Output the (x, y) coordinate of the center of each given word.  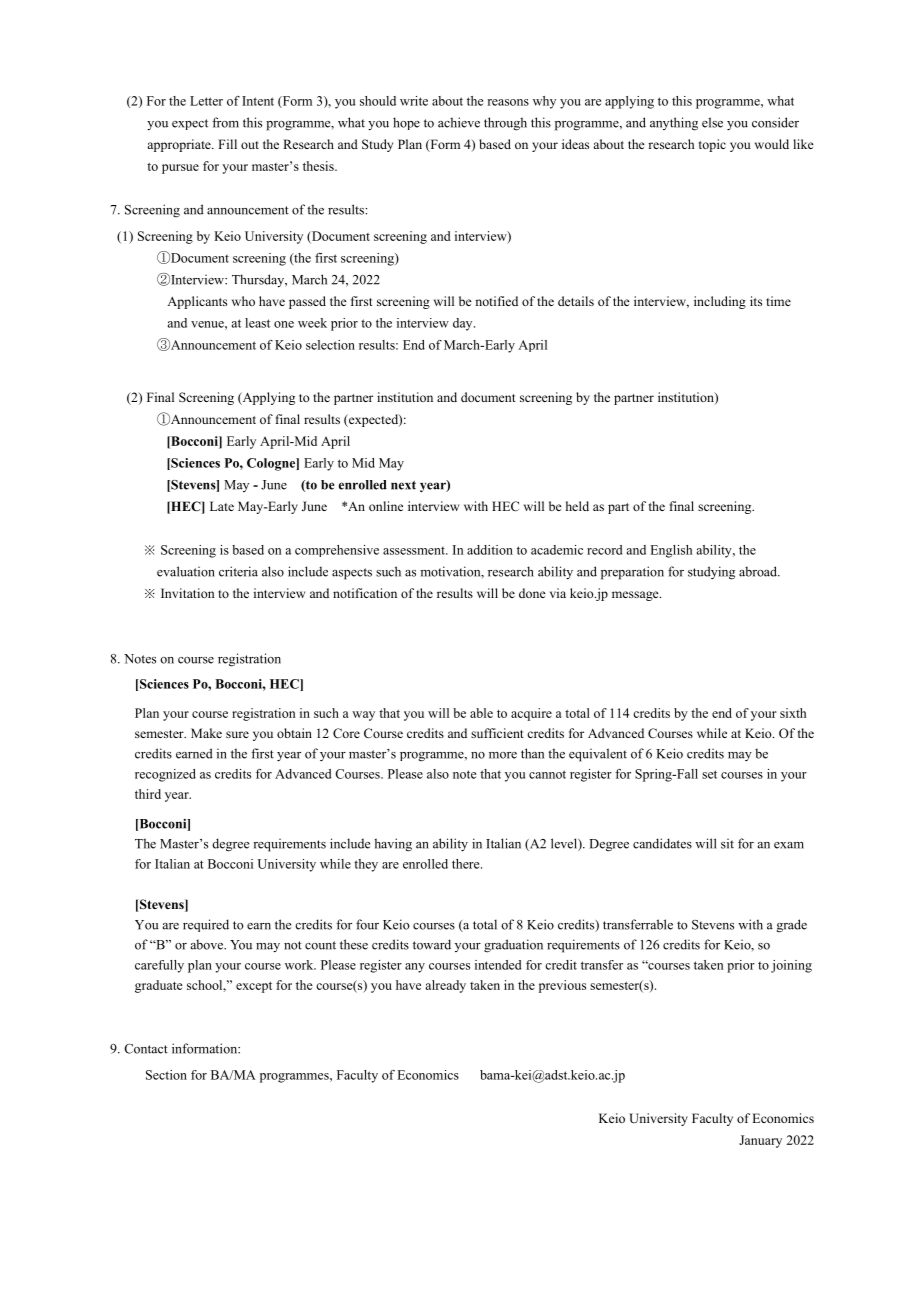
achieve (459, 122)
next (403, 485)
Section (166, 1075)
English (671, 551)
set (709, 774)
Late (222, 506)
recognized (165, 775)
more (503, 755)
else (712, 122)
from (225, 122)
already (445, 986)
